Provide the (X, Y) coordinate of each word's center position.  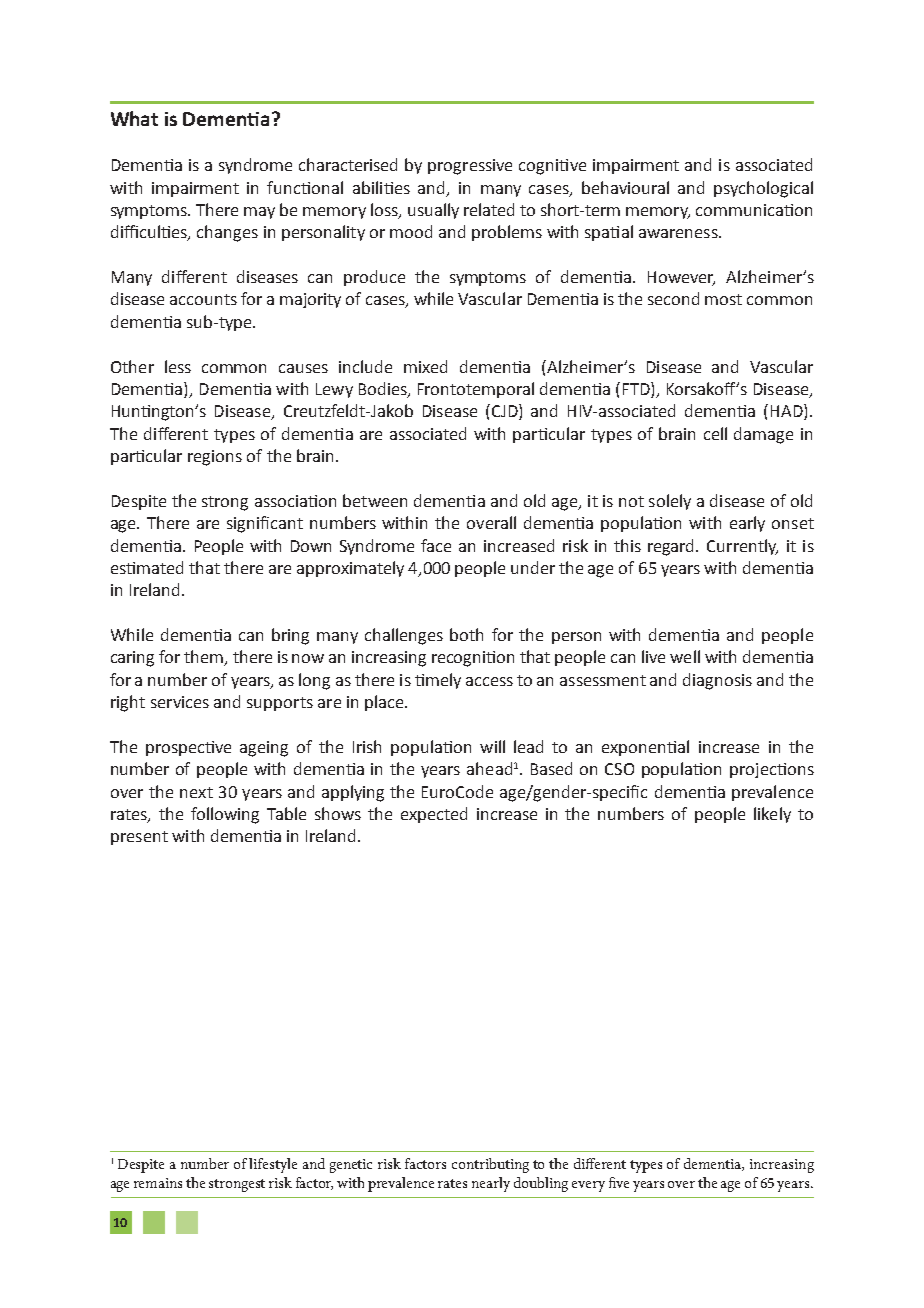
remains (158, 1183)
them (205, 658)
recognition (473, 659)
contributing (490, 1165)
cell (715, 433)
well (685, 656)
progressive (470, 167)
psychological (763, 189)
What (134, 118)
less (178, 366)
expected (434, 815)
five (619, 1182)
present (139, 838)
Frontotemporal (476, 390)
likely (772, 815)
